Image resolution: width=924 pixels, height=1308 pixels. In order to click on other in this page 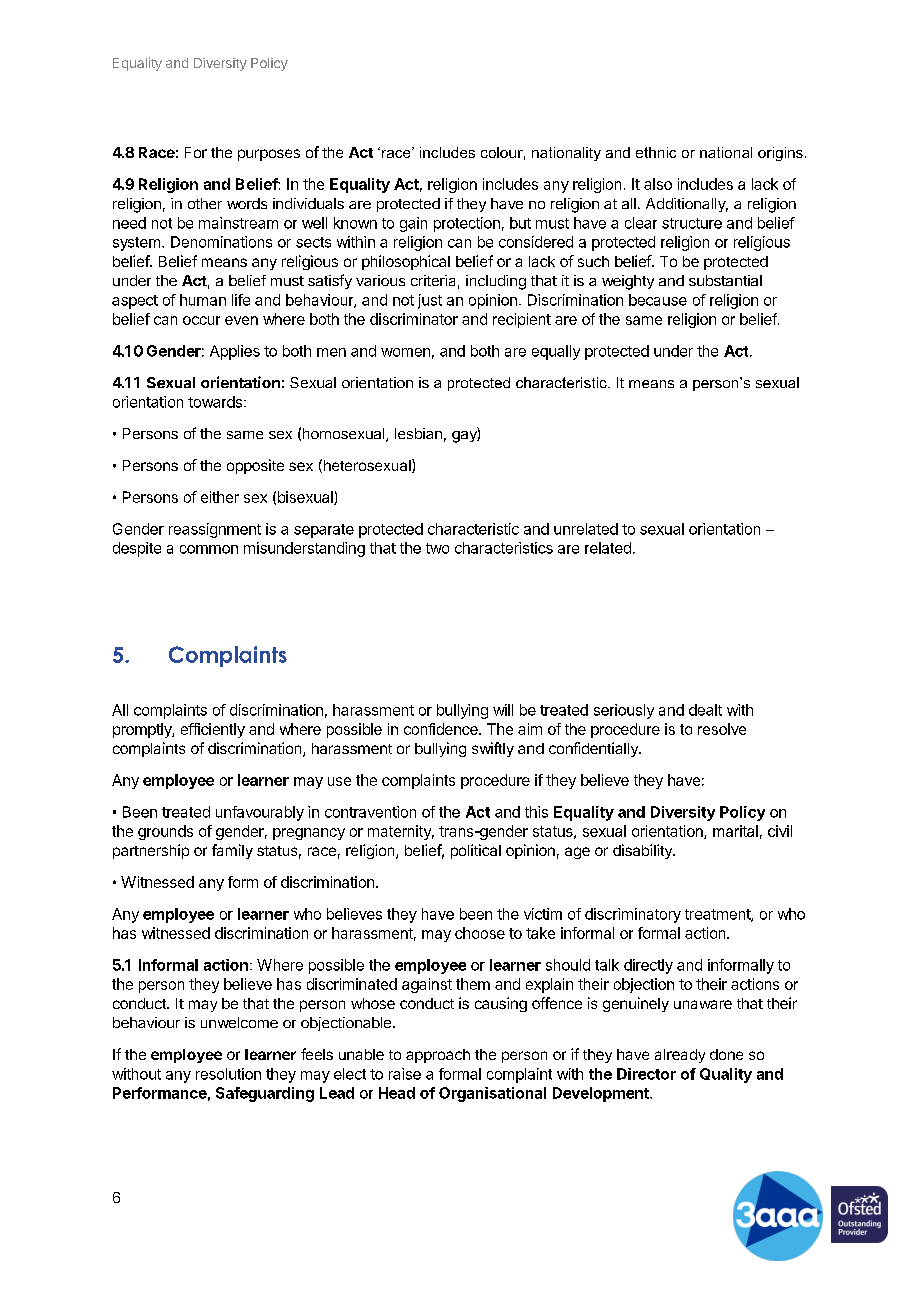, I will do `click(205, 203)`.
